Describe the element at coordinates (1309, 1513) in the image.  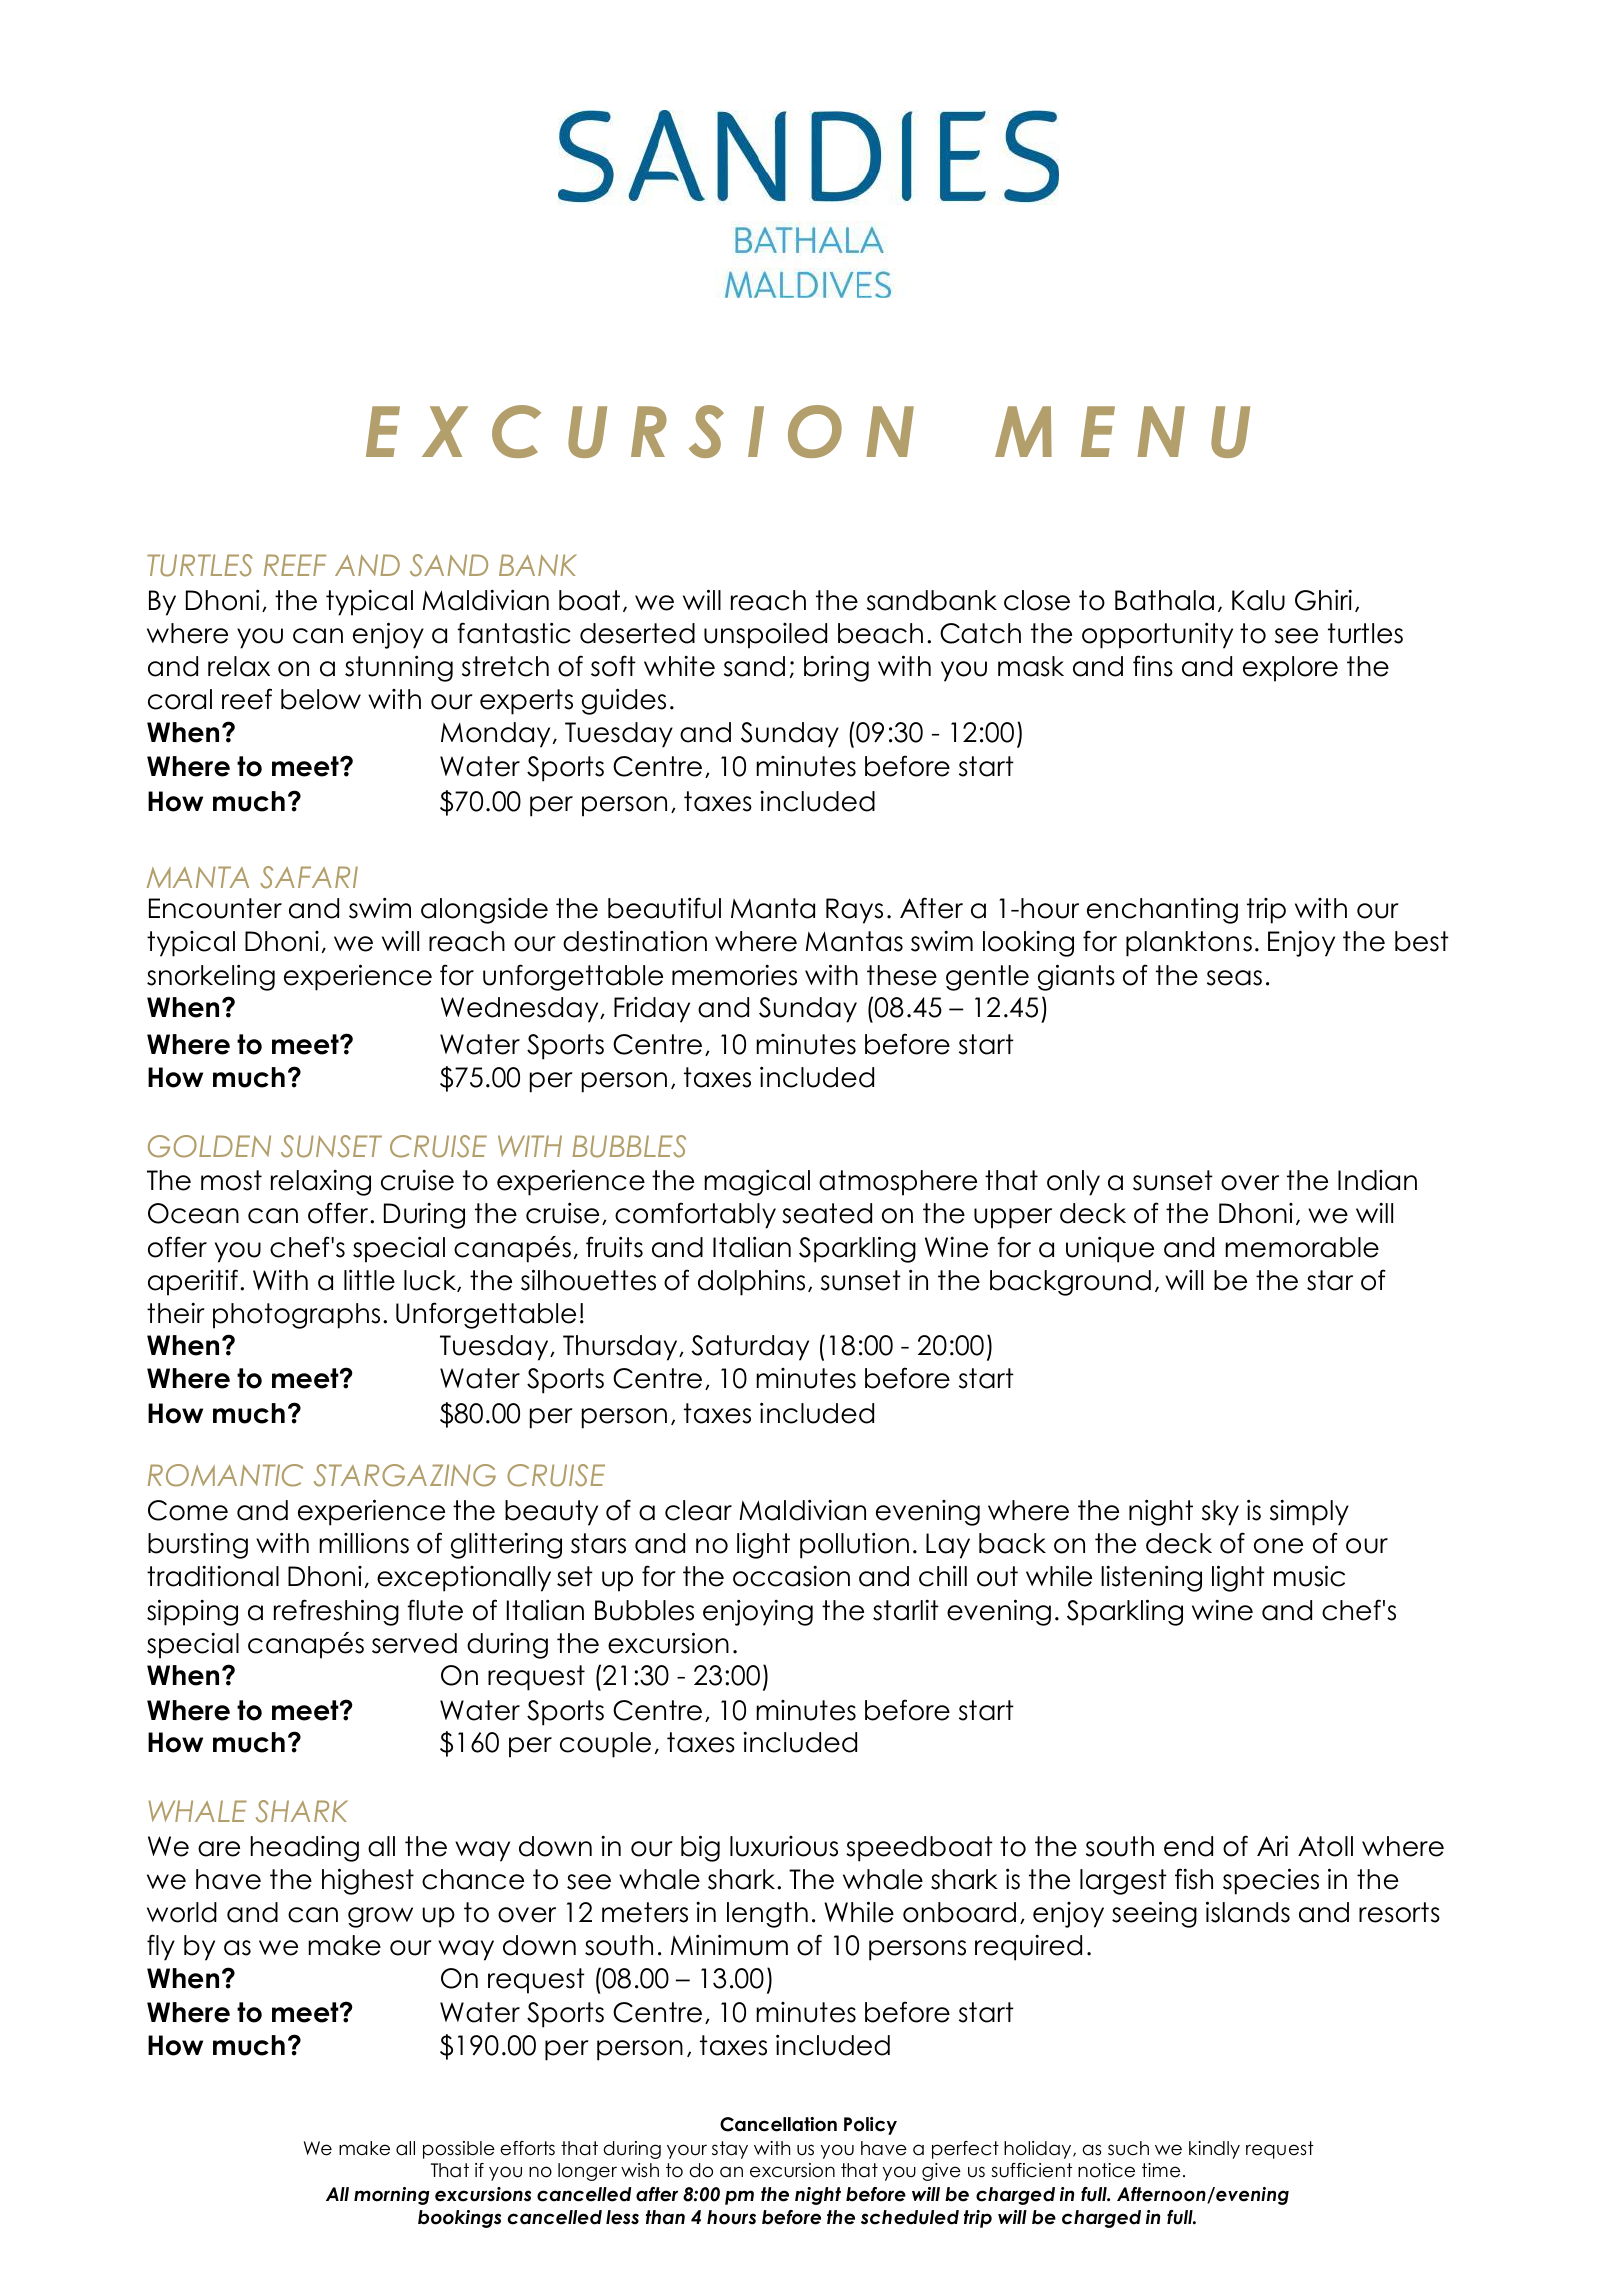
I see `simply` at that location.
